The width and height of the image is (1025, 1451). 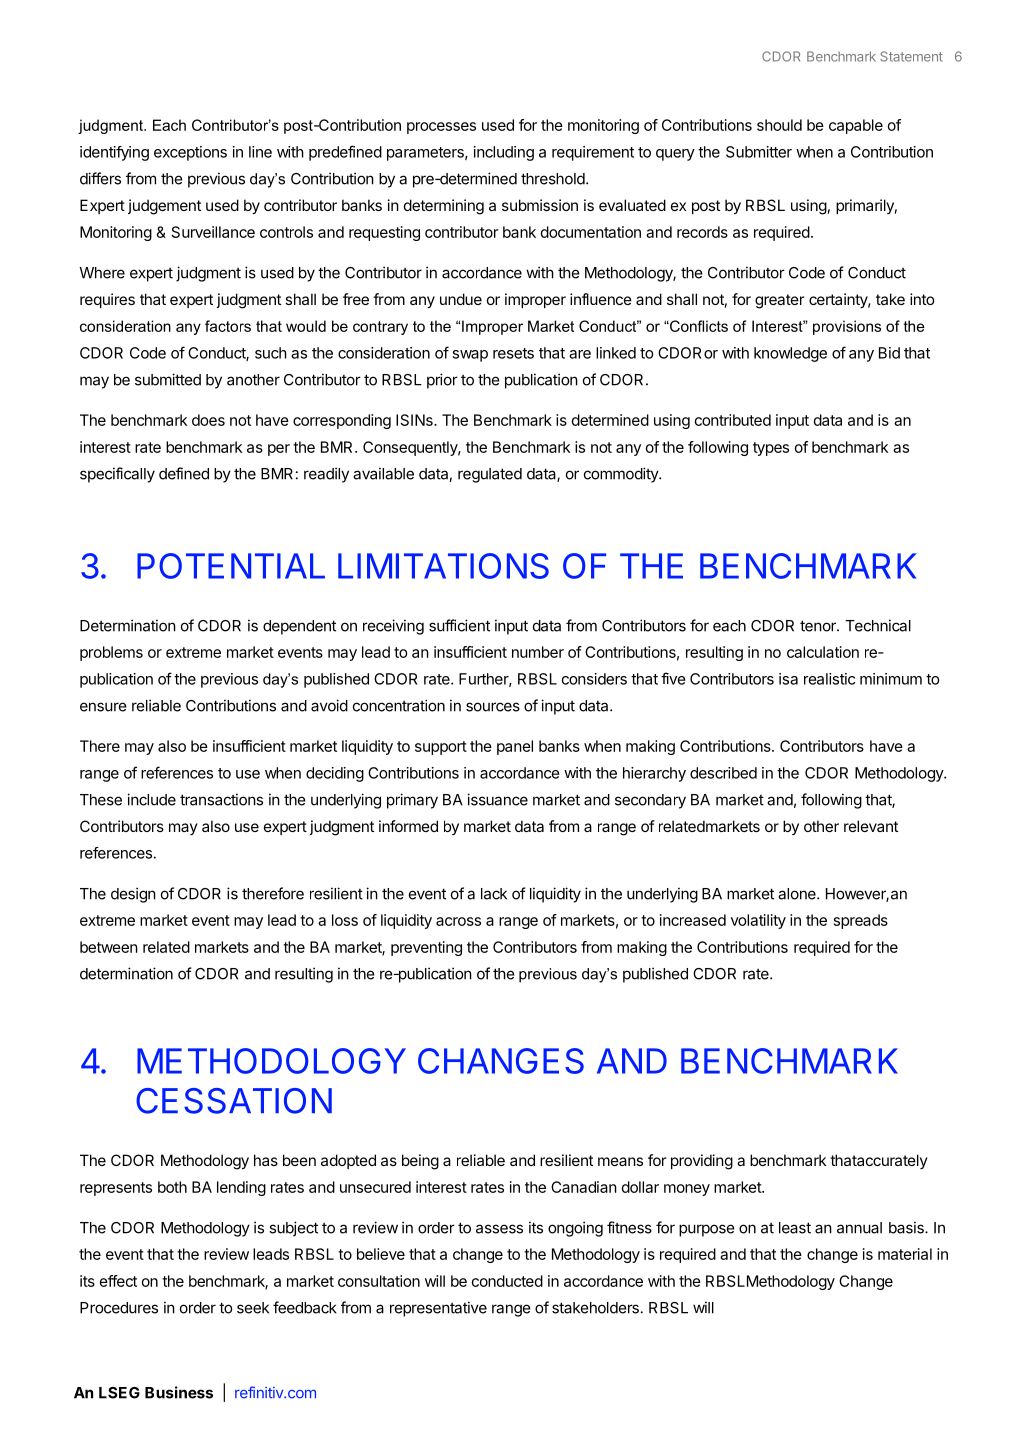 What do you see at coordinates (190, 153) in the image?
I see `exceptions` at bounding box center [190, 153].
